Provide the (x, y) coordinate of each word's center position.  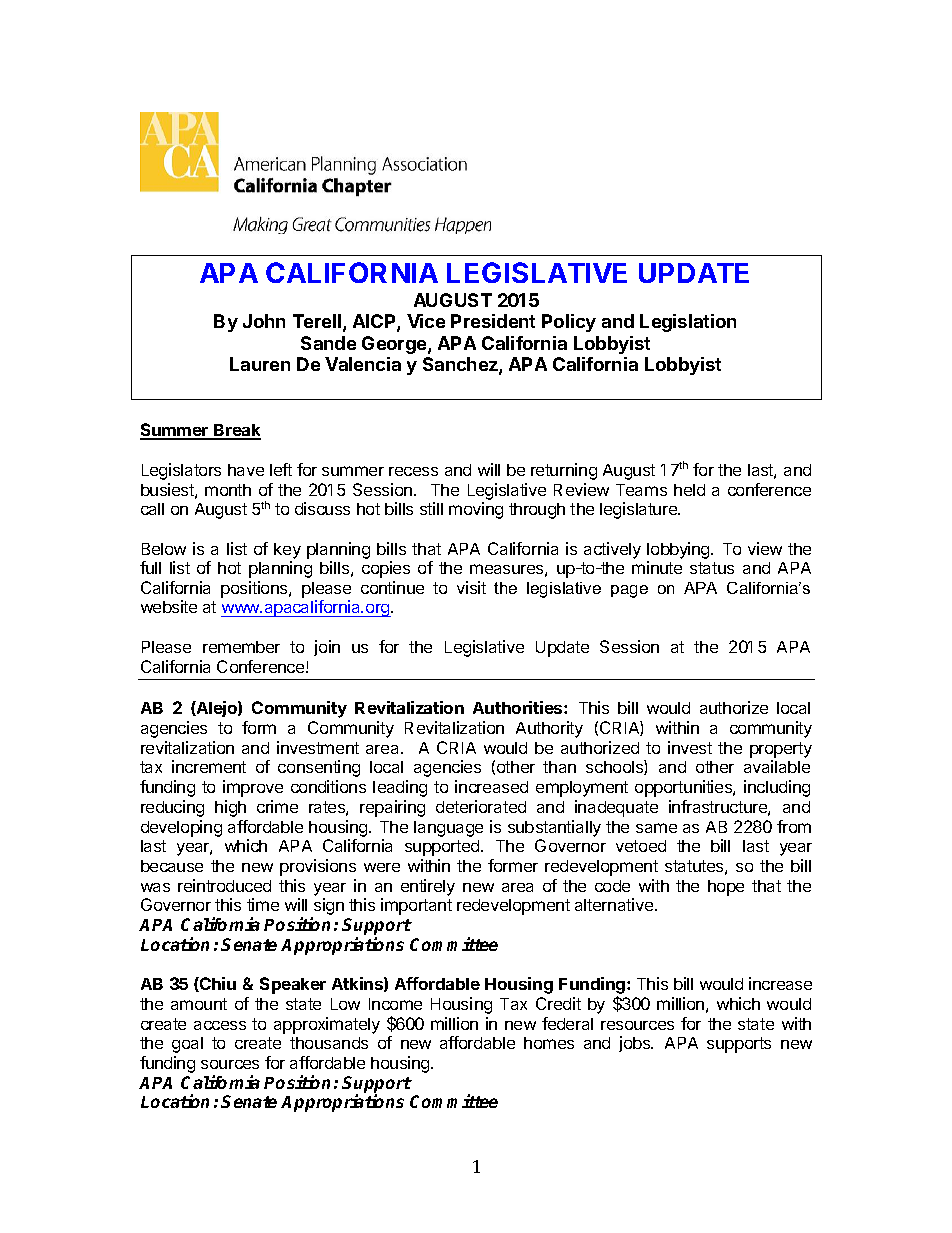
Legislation (688, 323)
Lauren (260, 364)
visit (471, 587)
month (228, 490)
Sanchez (461, 365)
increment (209, 766)
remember (241, 647)
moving (476, 510)
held (689, 490)
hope (726, 888)
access (220, 1025)
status (712, 568)
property (781, 750)
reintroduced (224, 885)
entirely (428, 887)
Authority (549, 729)
